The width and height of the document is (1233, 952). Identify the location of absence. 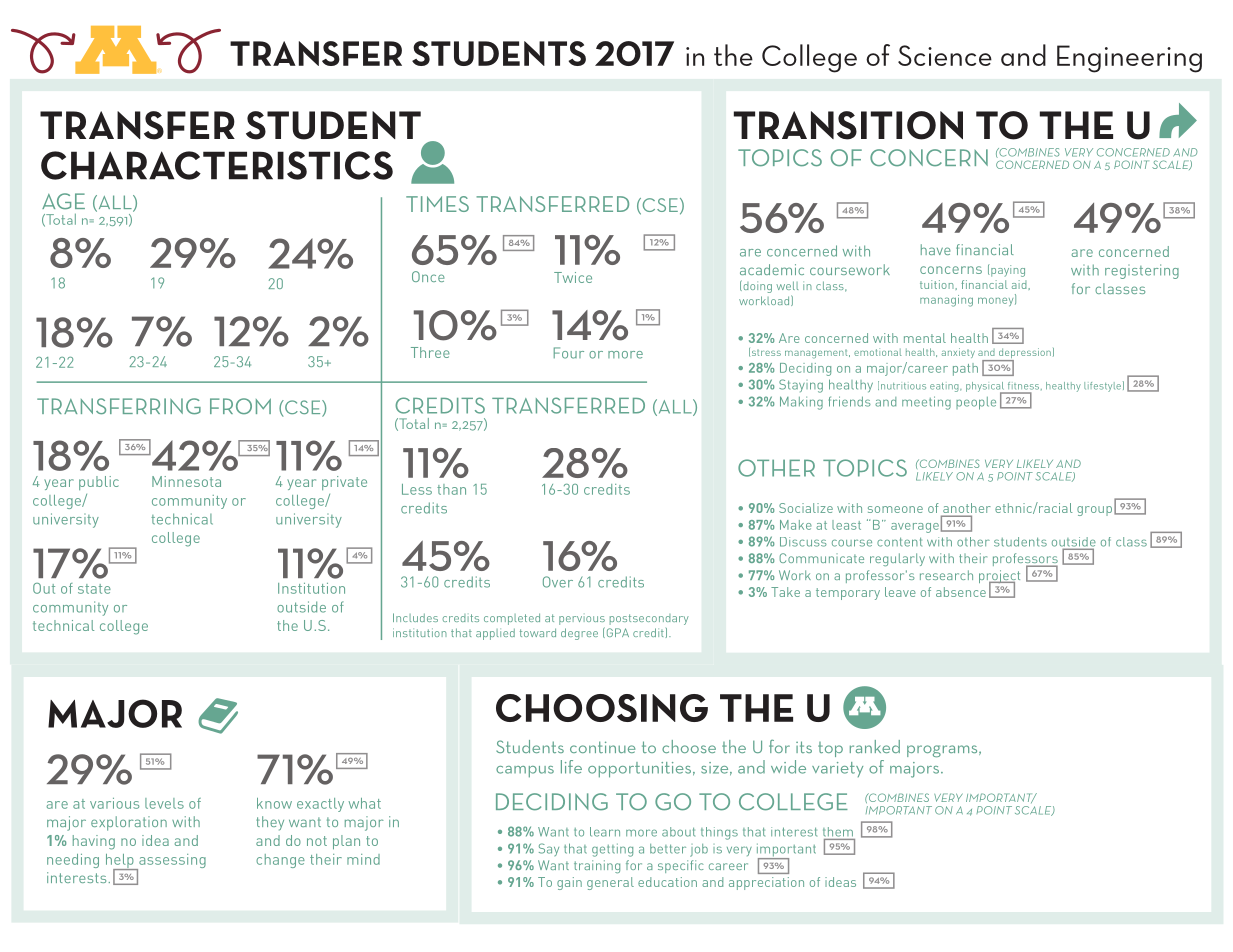
(961, 592).
